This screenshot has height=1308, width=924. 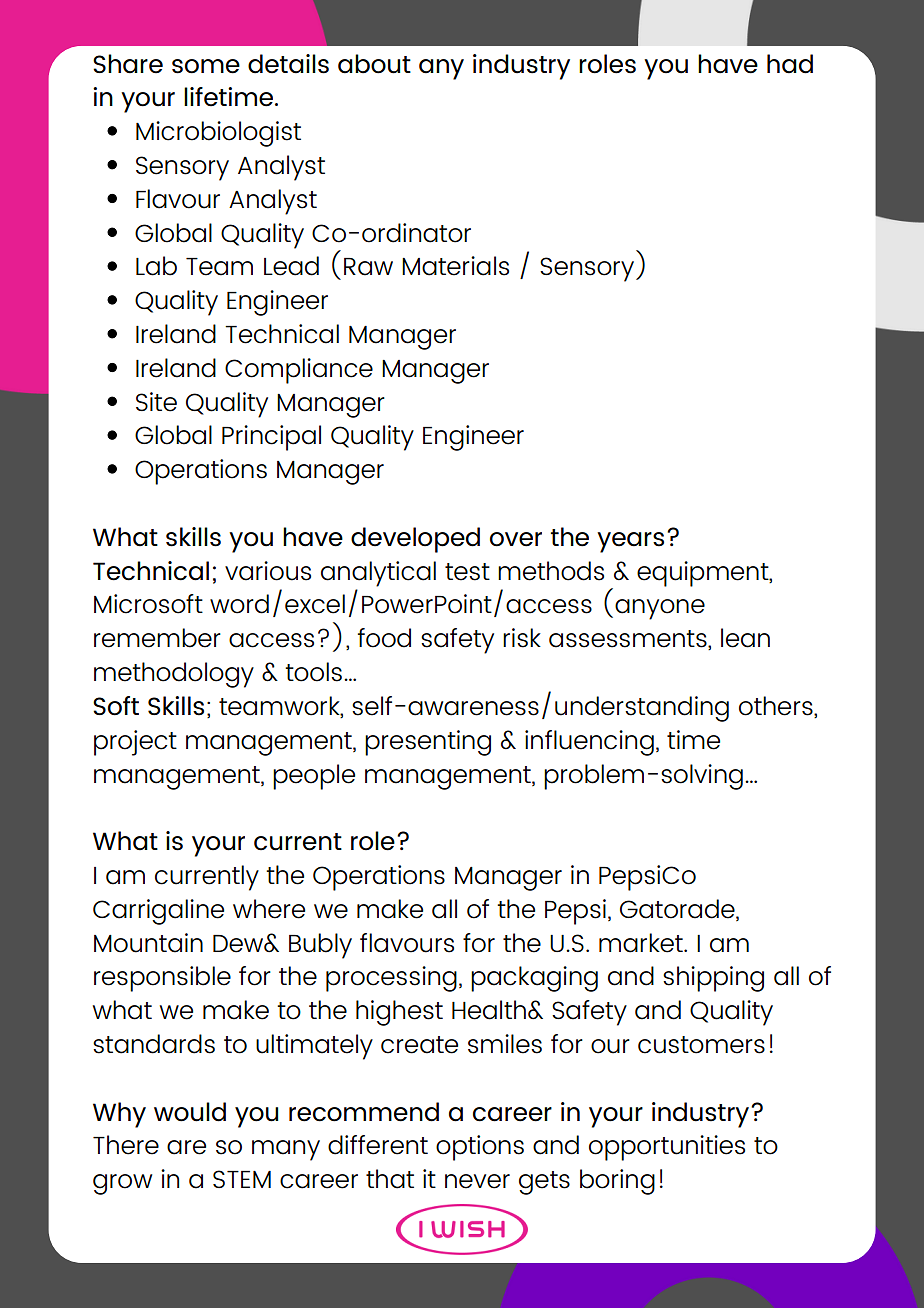 I want to click on lean, so click(x=745, y=638).
